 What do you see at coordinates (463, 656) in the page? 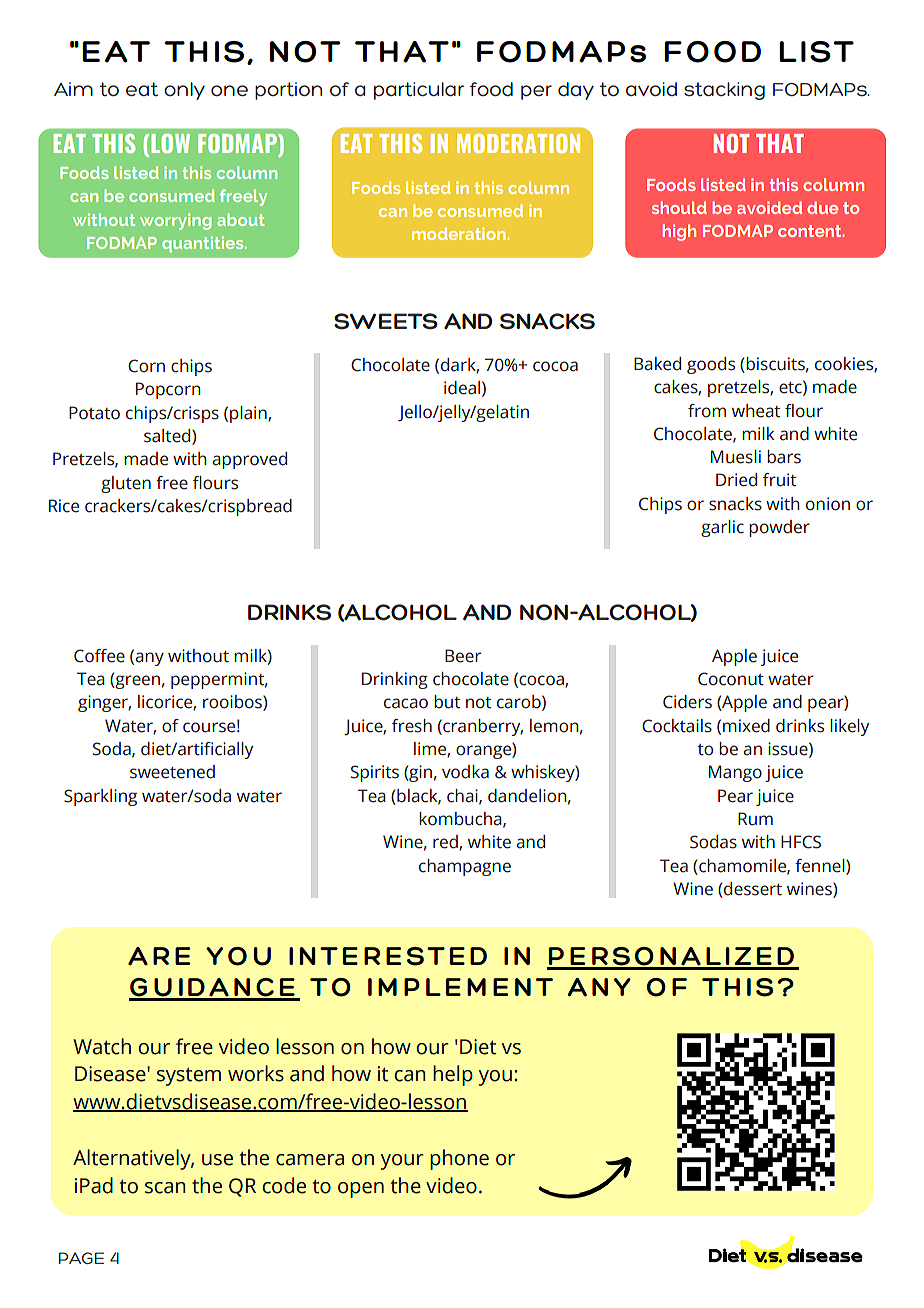
I see `Beer` at bounding box center [463, 656].
